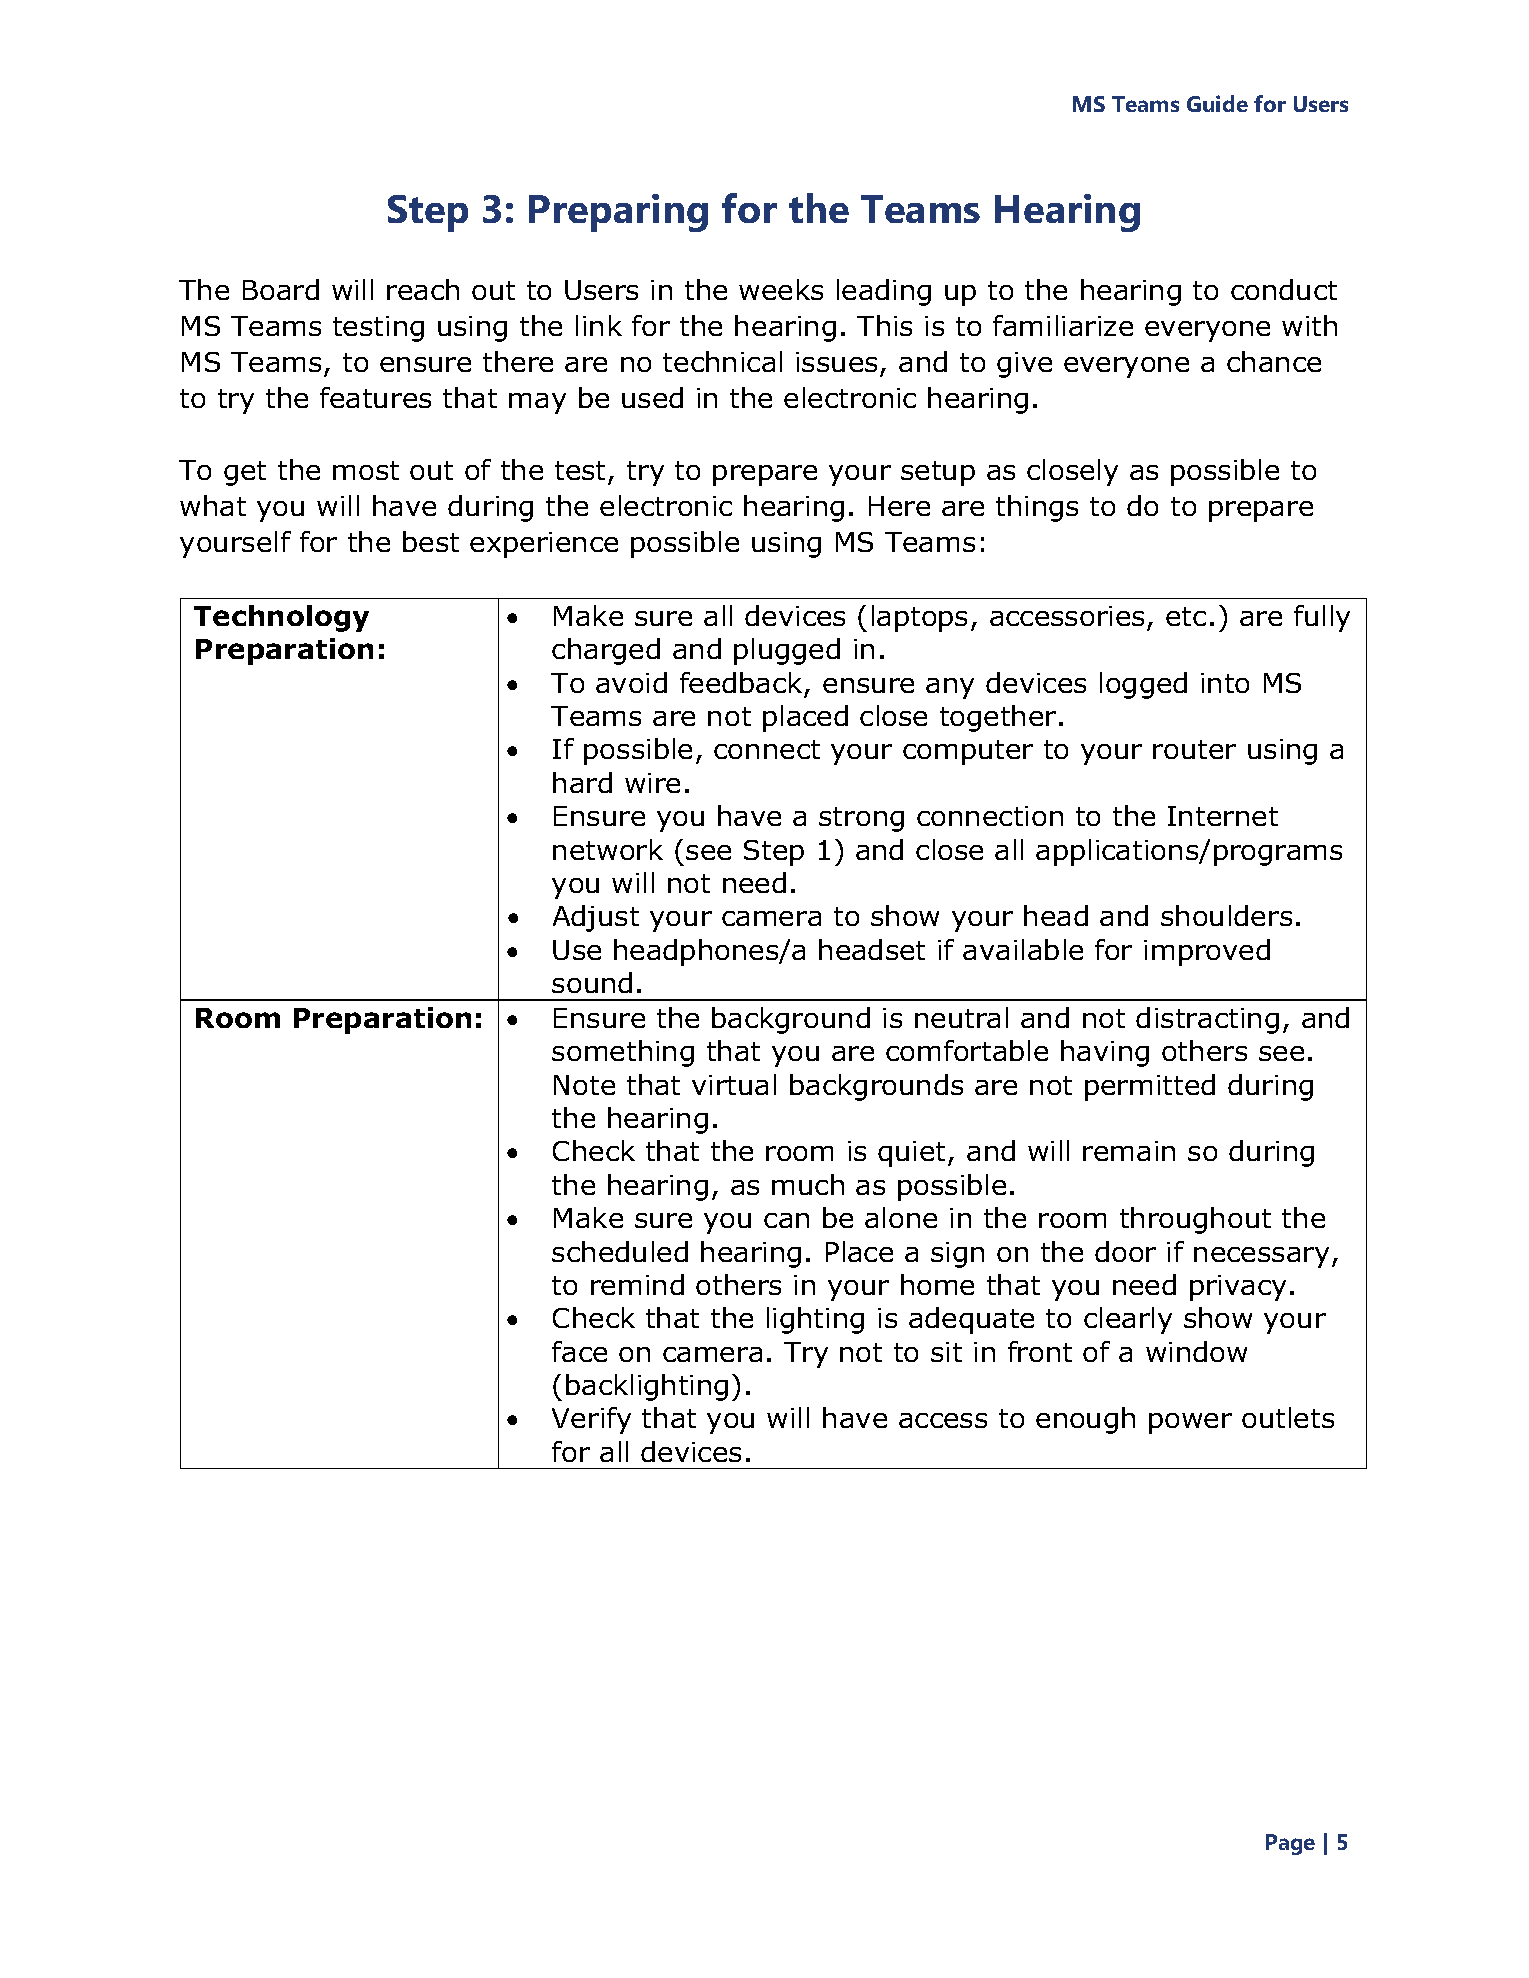 The width and height of the image is (1529, 1978). What do you see at coordinates (741, 682) in the image?
I see `feedback` at bounding box center [741, 682].
